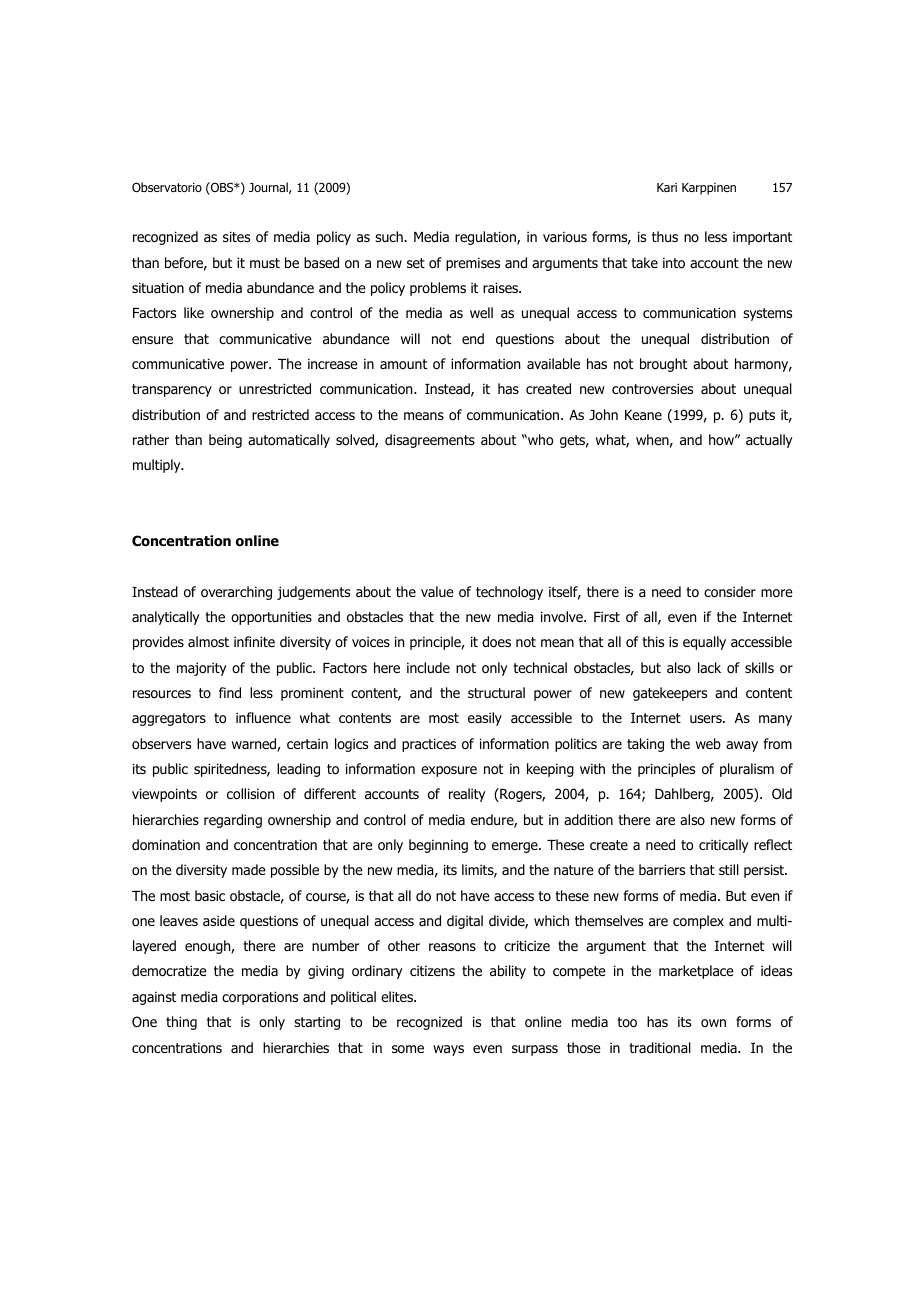 The image size is (924, 1308). Describe the element at coordinates (730, 592) in the screenshot. I see `consider` at that location.
